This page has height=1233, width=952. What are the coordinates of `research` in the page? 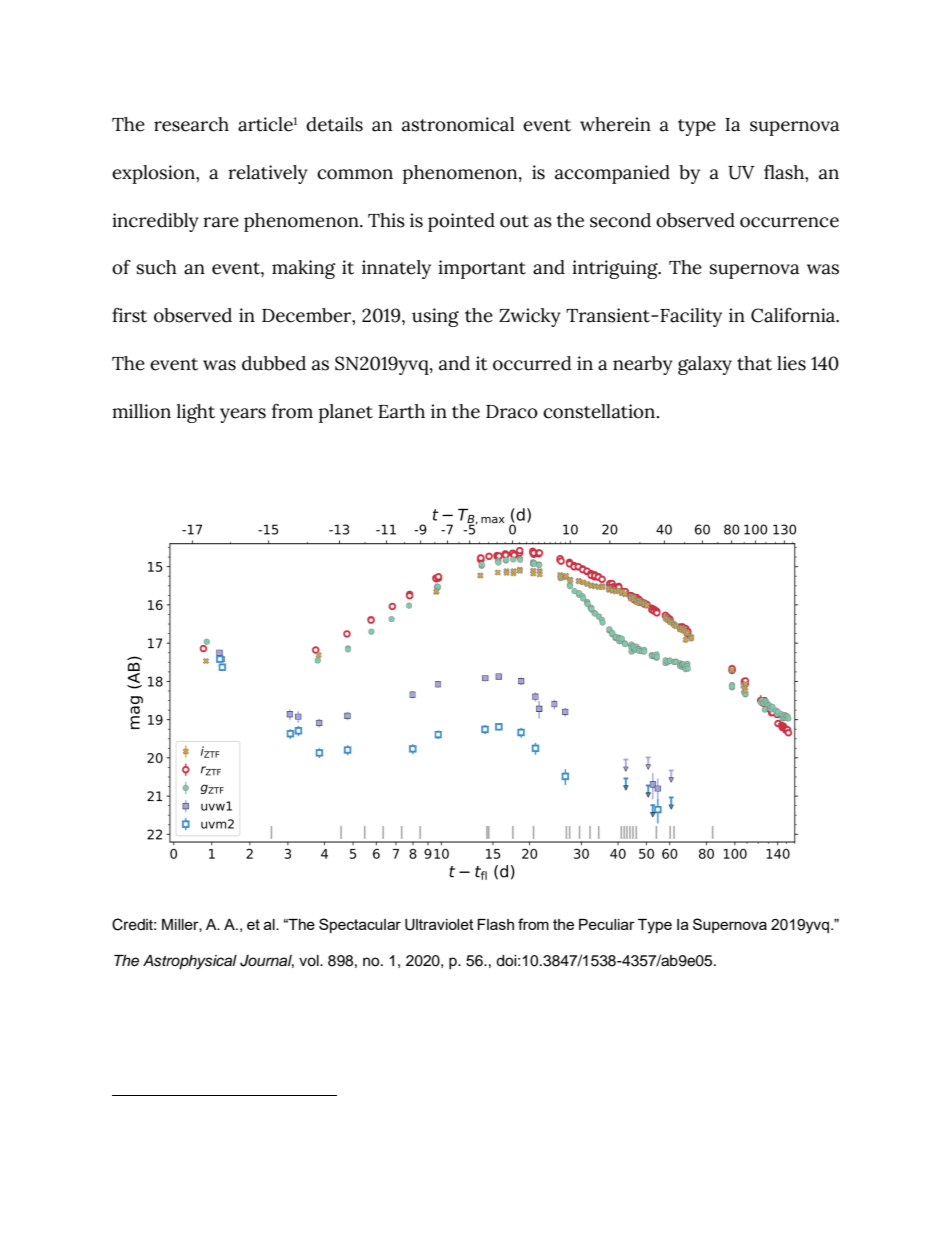 It's located at (191, 124).
